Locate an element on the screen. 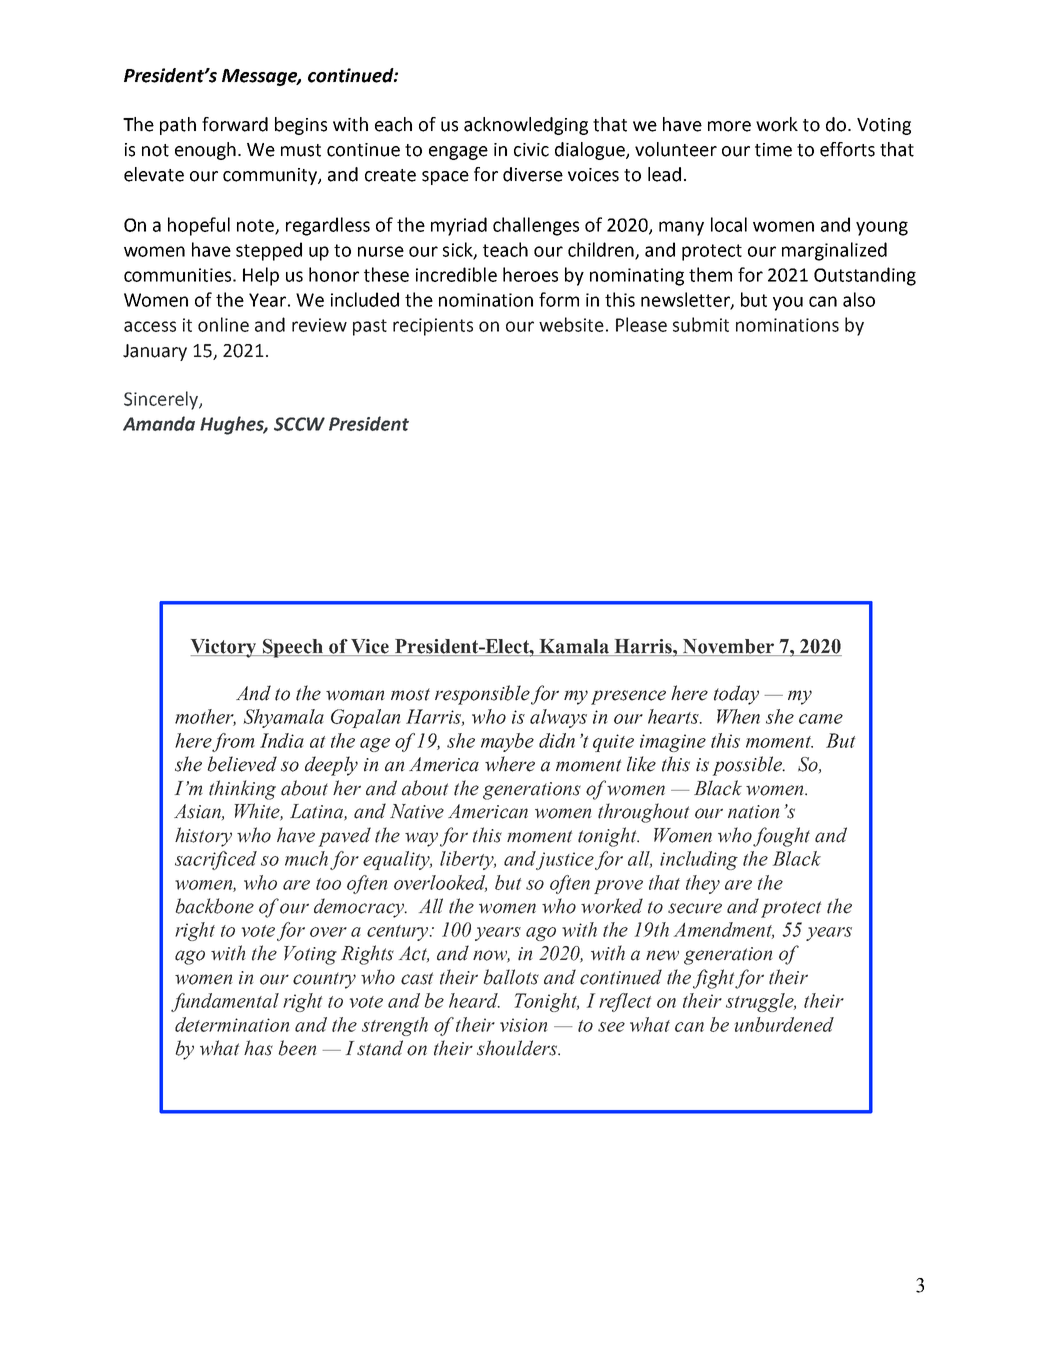  fought is located at coordinates (781, 837).
